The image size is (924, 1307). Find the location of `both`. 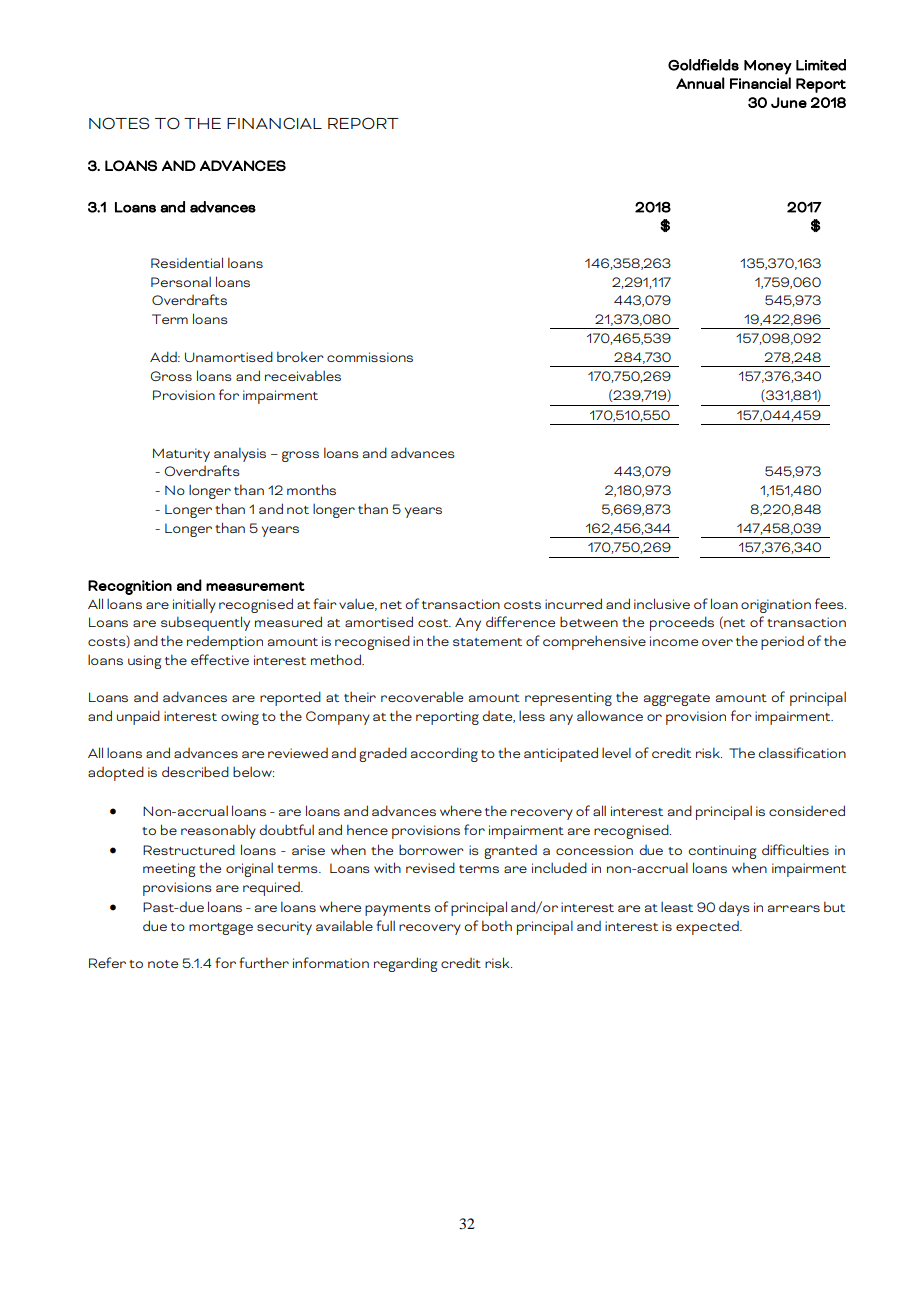

both is located at coordinates (497, 925).
